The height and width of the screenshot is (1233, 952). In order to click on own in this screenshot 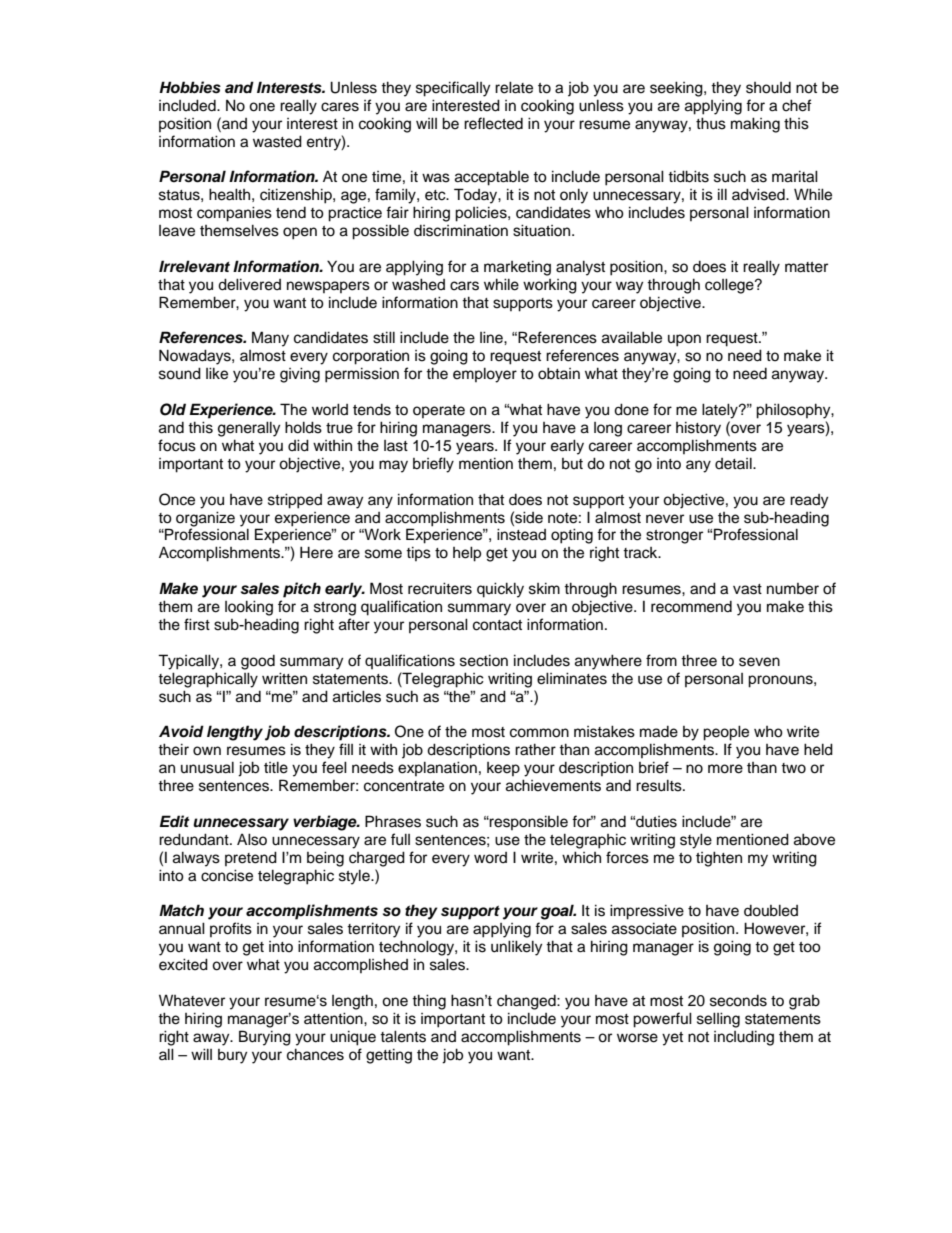, I will do `click(207, 751)`.
